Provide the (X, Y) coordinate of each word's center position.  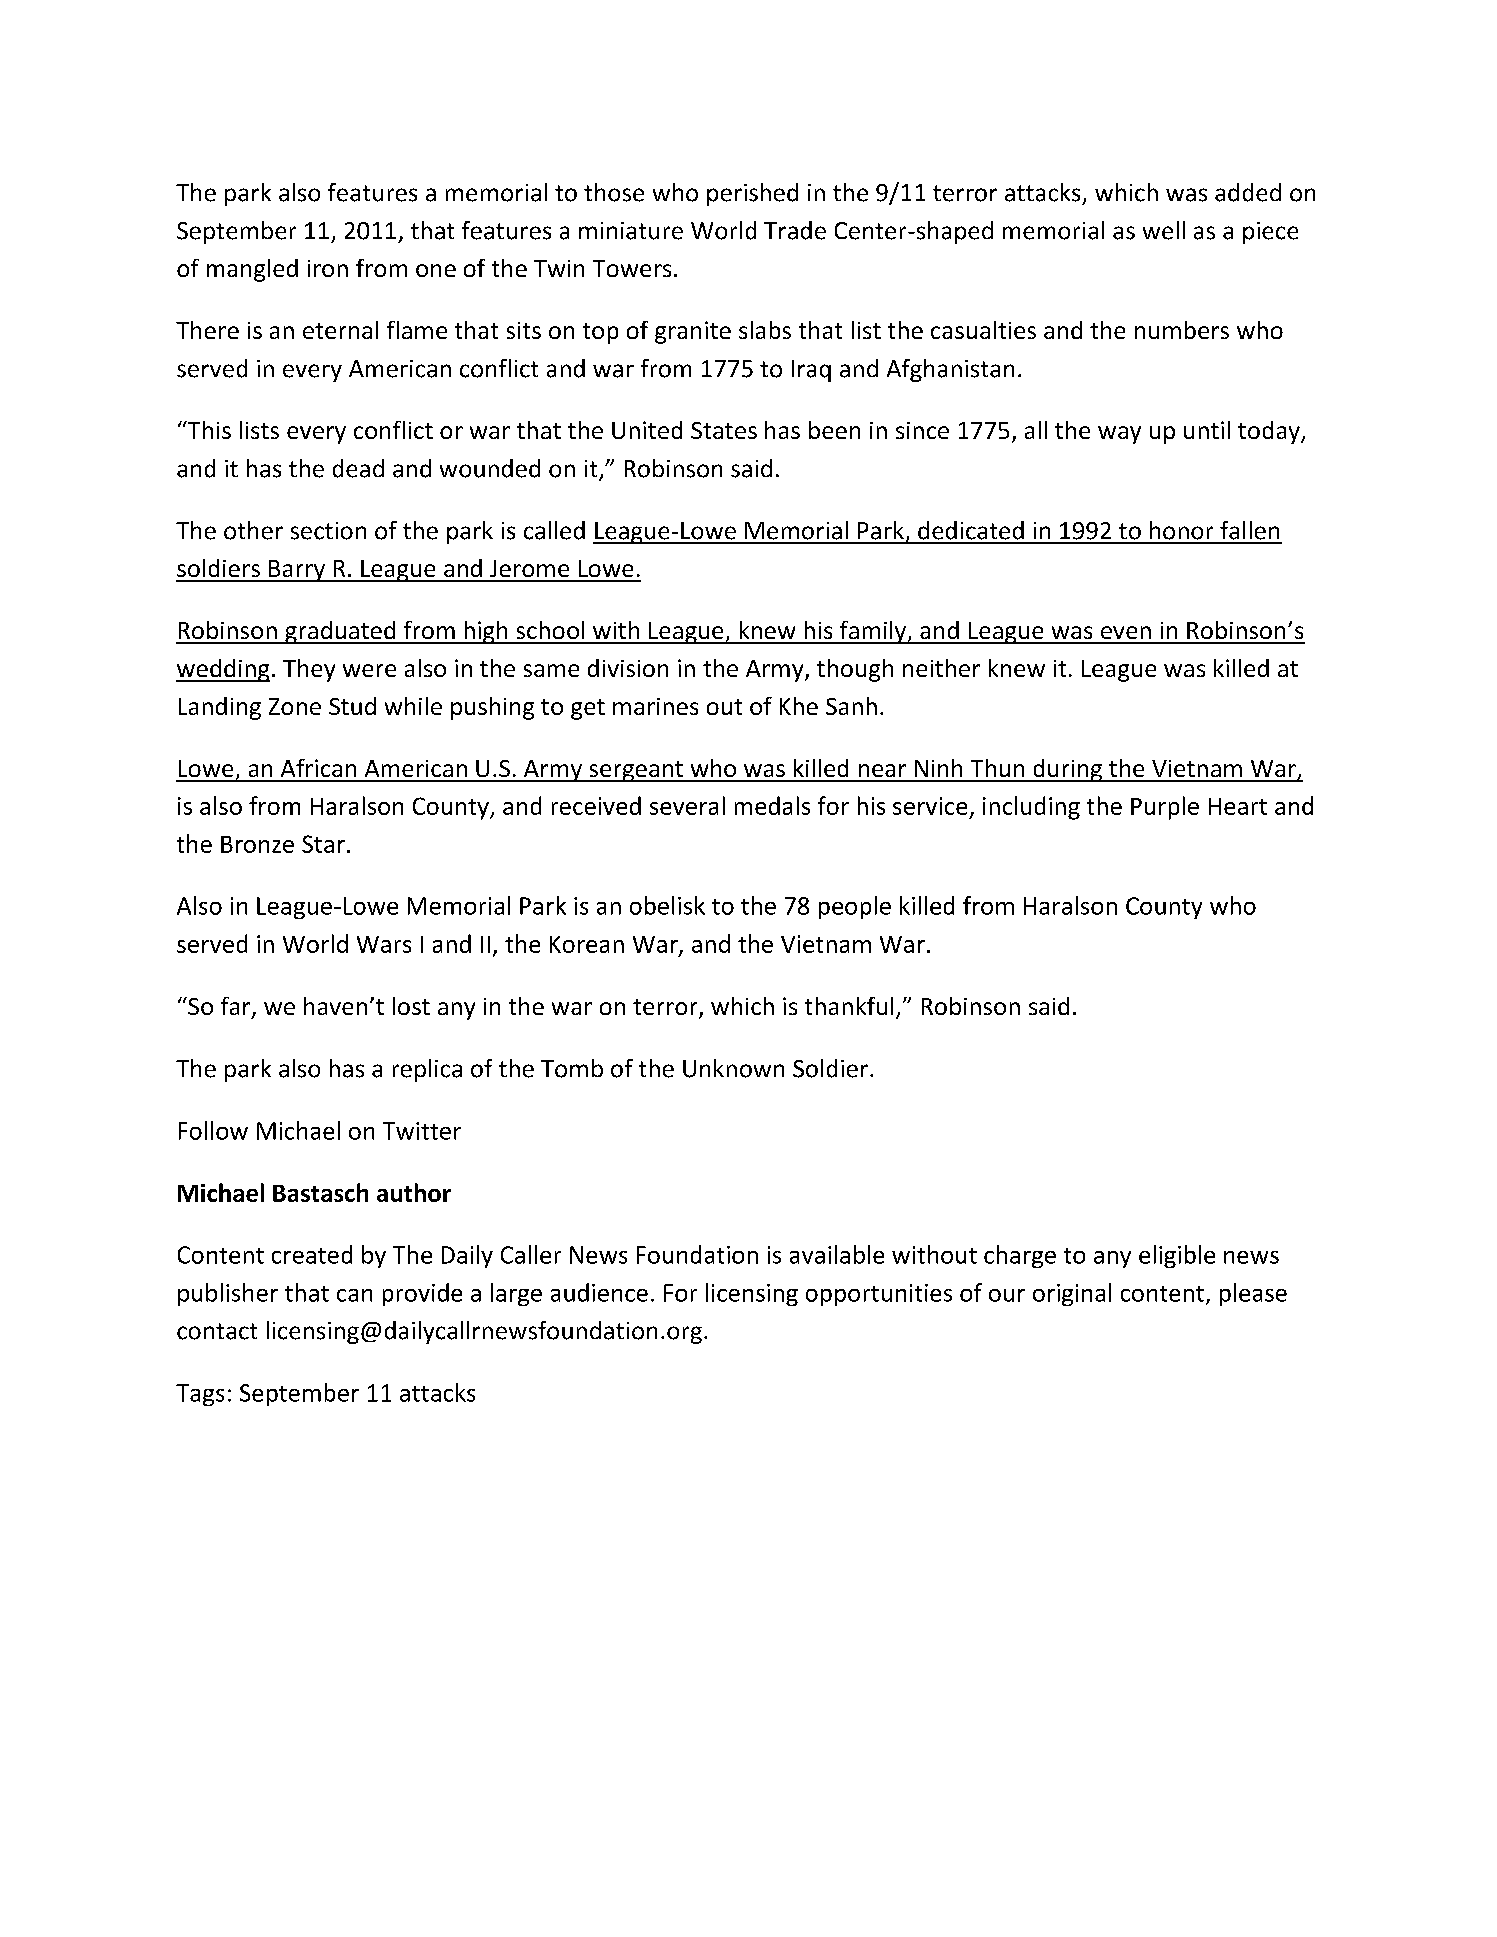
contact (217, 1331)
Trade (795, 230)
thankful (849, 1006)
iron (328, 268)
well (1164, 230)
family (873, 632)
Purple (1165, 808)
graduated (340, 632)
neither (941, 668)
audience (599, 1292)
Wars (384, 944)
